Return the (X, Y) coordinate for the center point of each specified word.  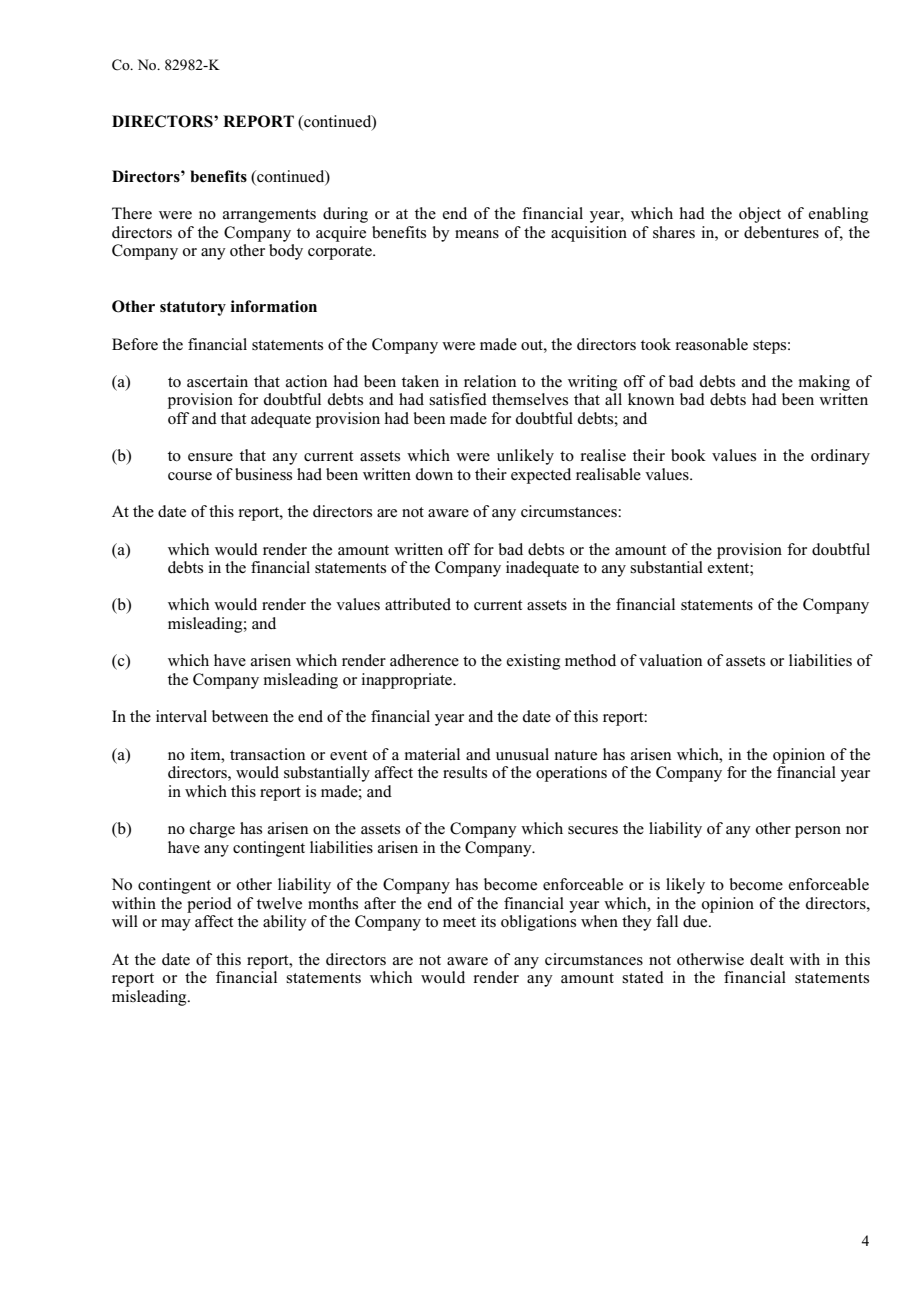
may (176, 925)
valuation (670, 660)
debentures (781, 232)
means (477, 234)
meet (459, 922)
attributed (418, 604)
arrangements (269, 216)
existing (533, 662)
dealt (767, 959)
